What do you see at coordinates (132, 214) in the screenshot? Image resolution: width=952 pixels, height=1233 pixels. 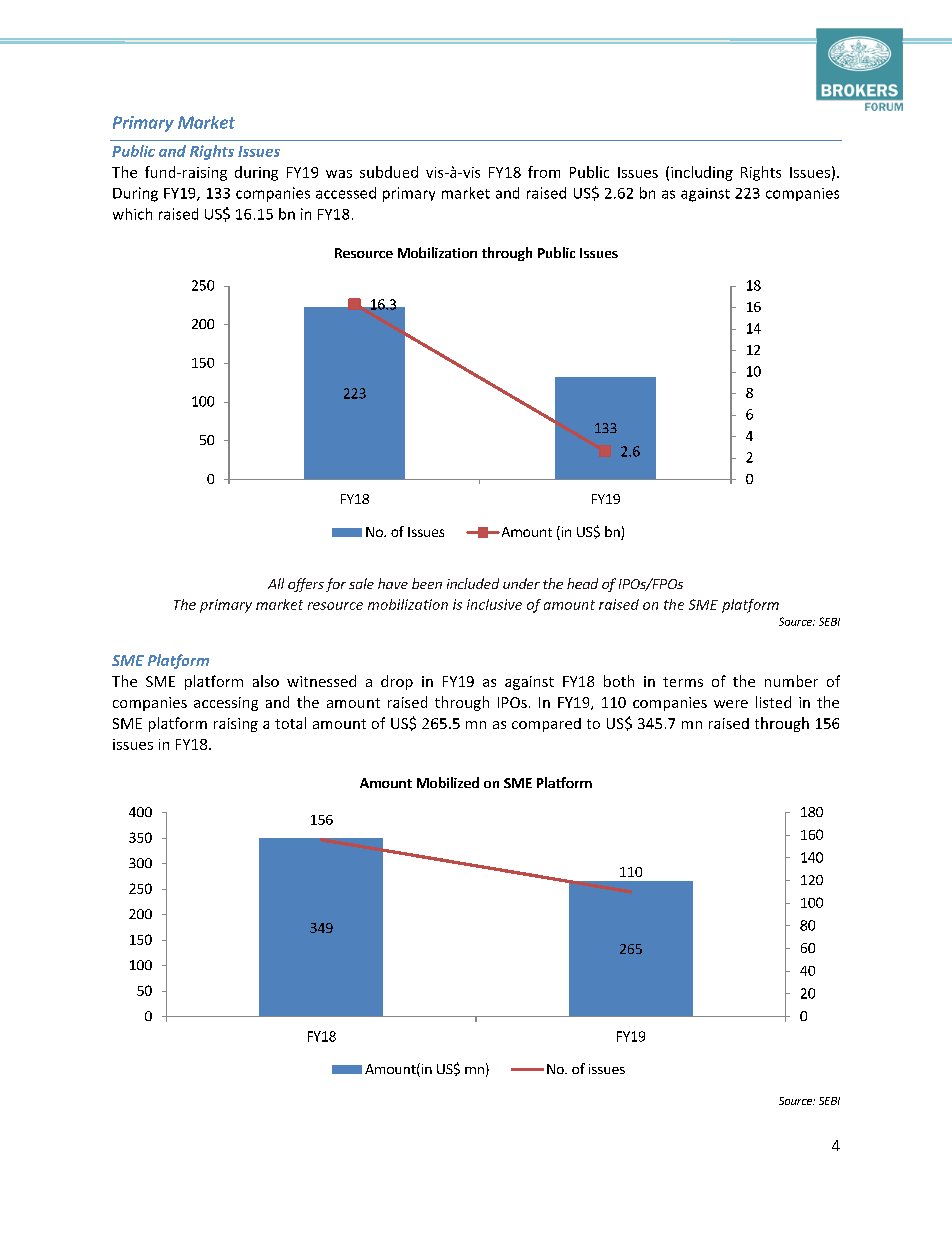 I see `which` at bounding box center [132, 214].
